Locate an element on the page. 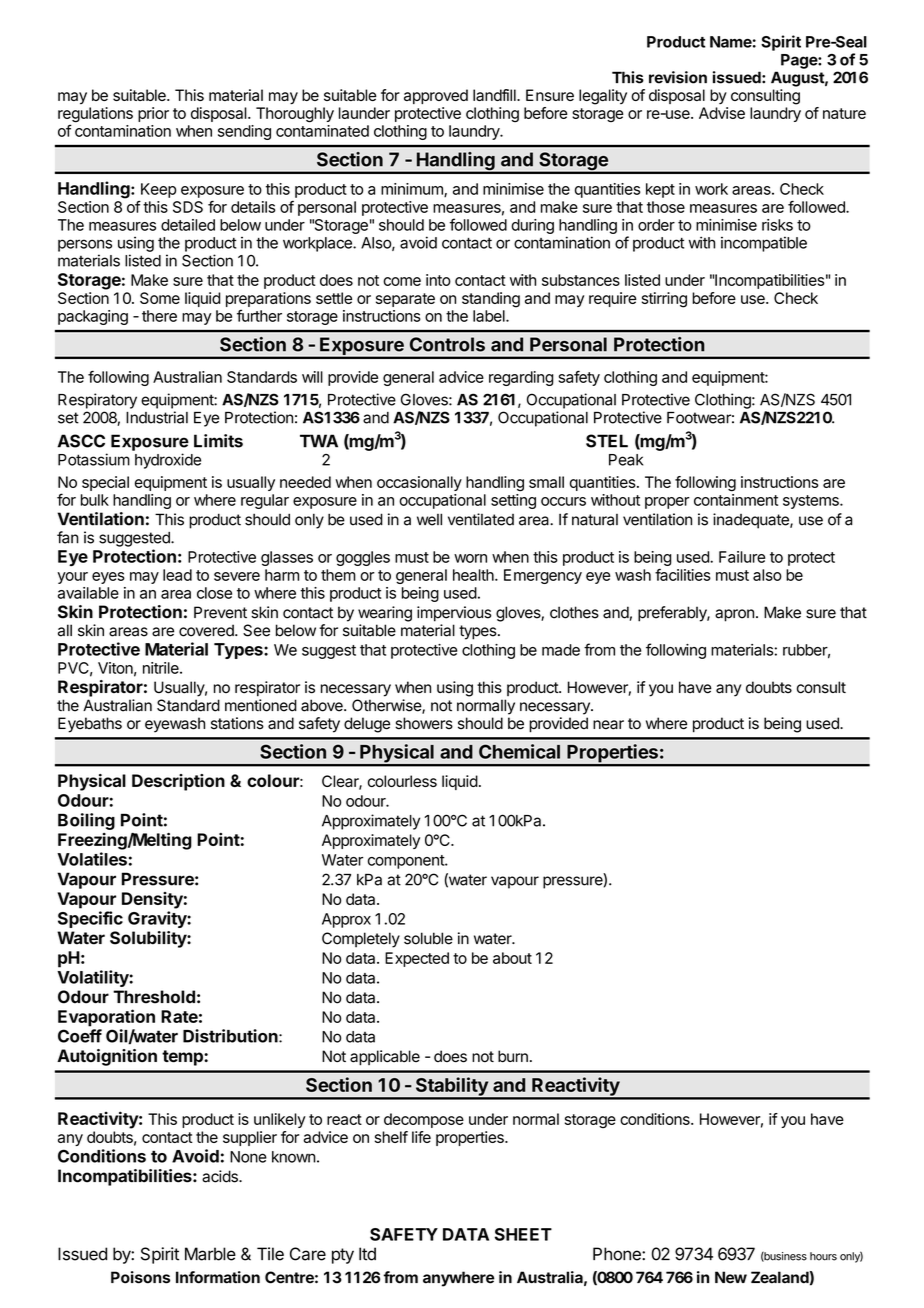  SHEET is located at coordinates (523, 1234).
